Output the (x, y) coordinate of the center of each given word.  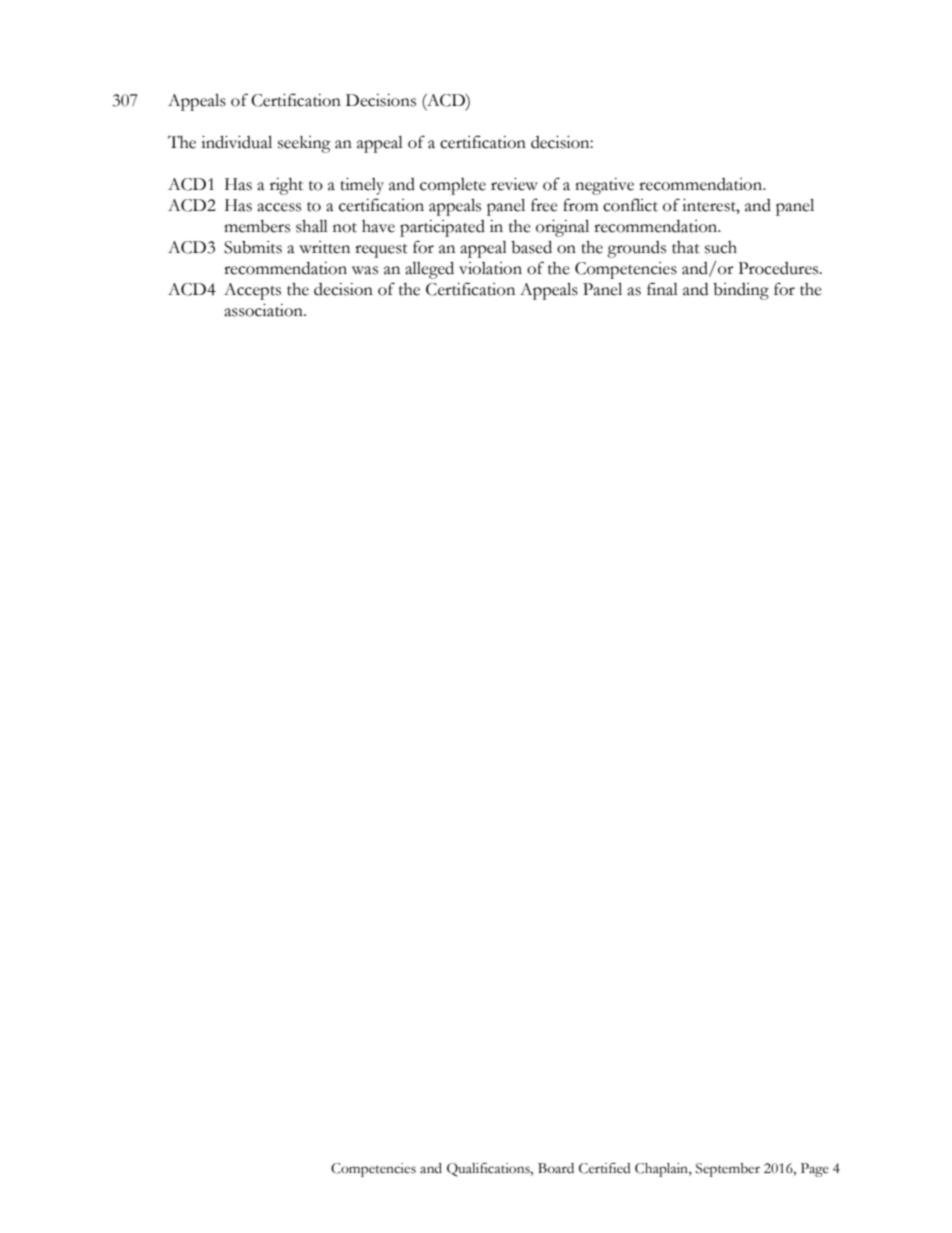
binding (741, 291)
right (286, 186)
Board (556, 1168)
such (721, 247)
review (514, 184)
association (264, 310)
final (662, 289)
